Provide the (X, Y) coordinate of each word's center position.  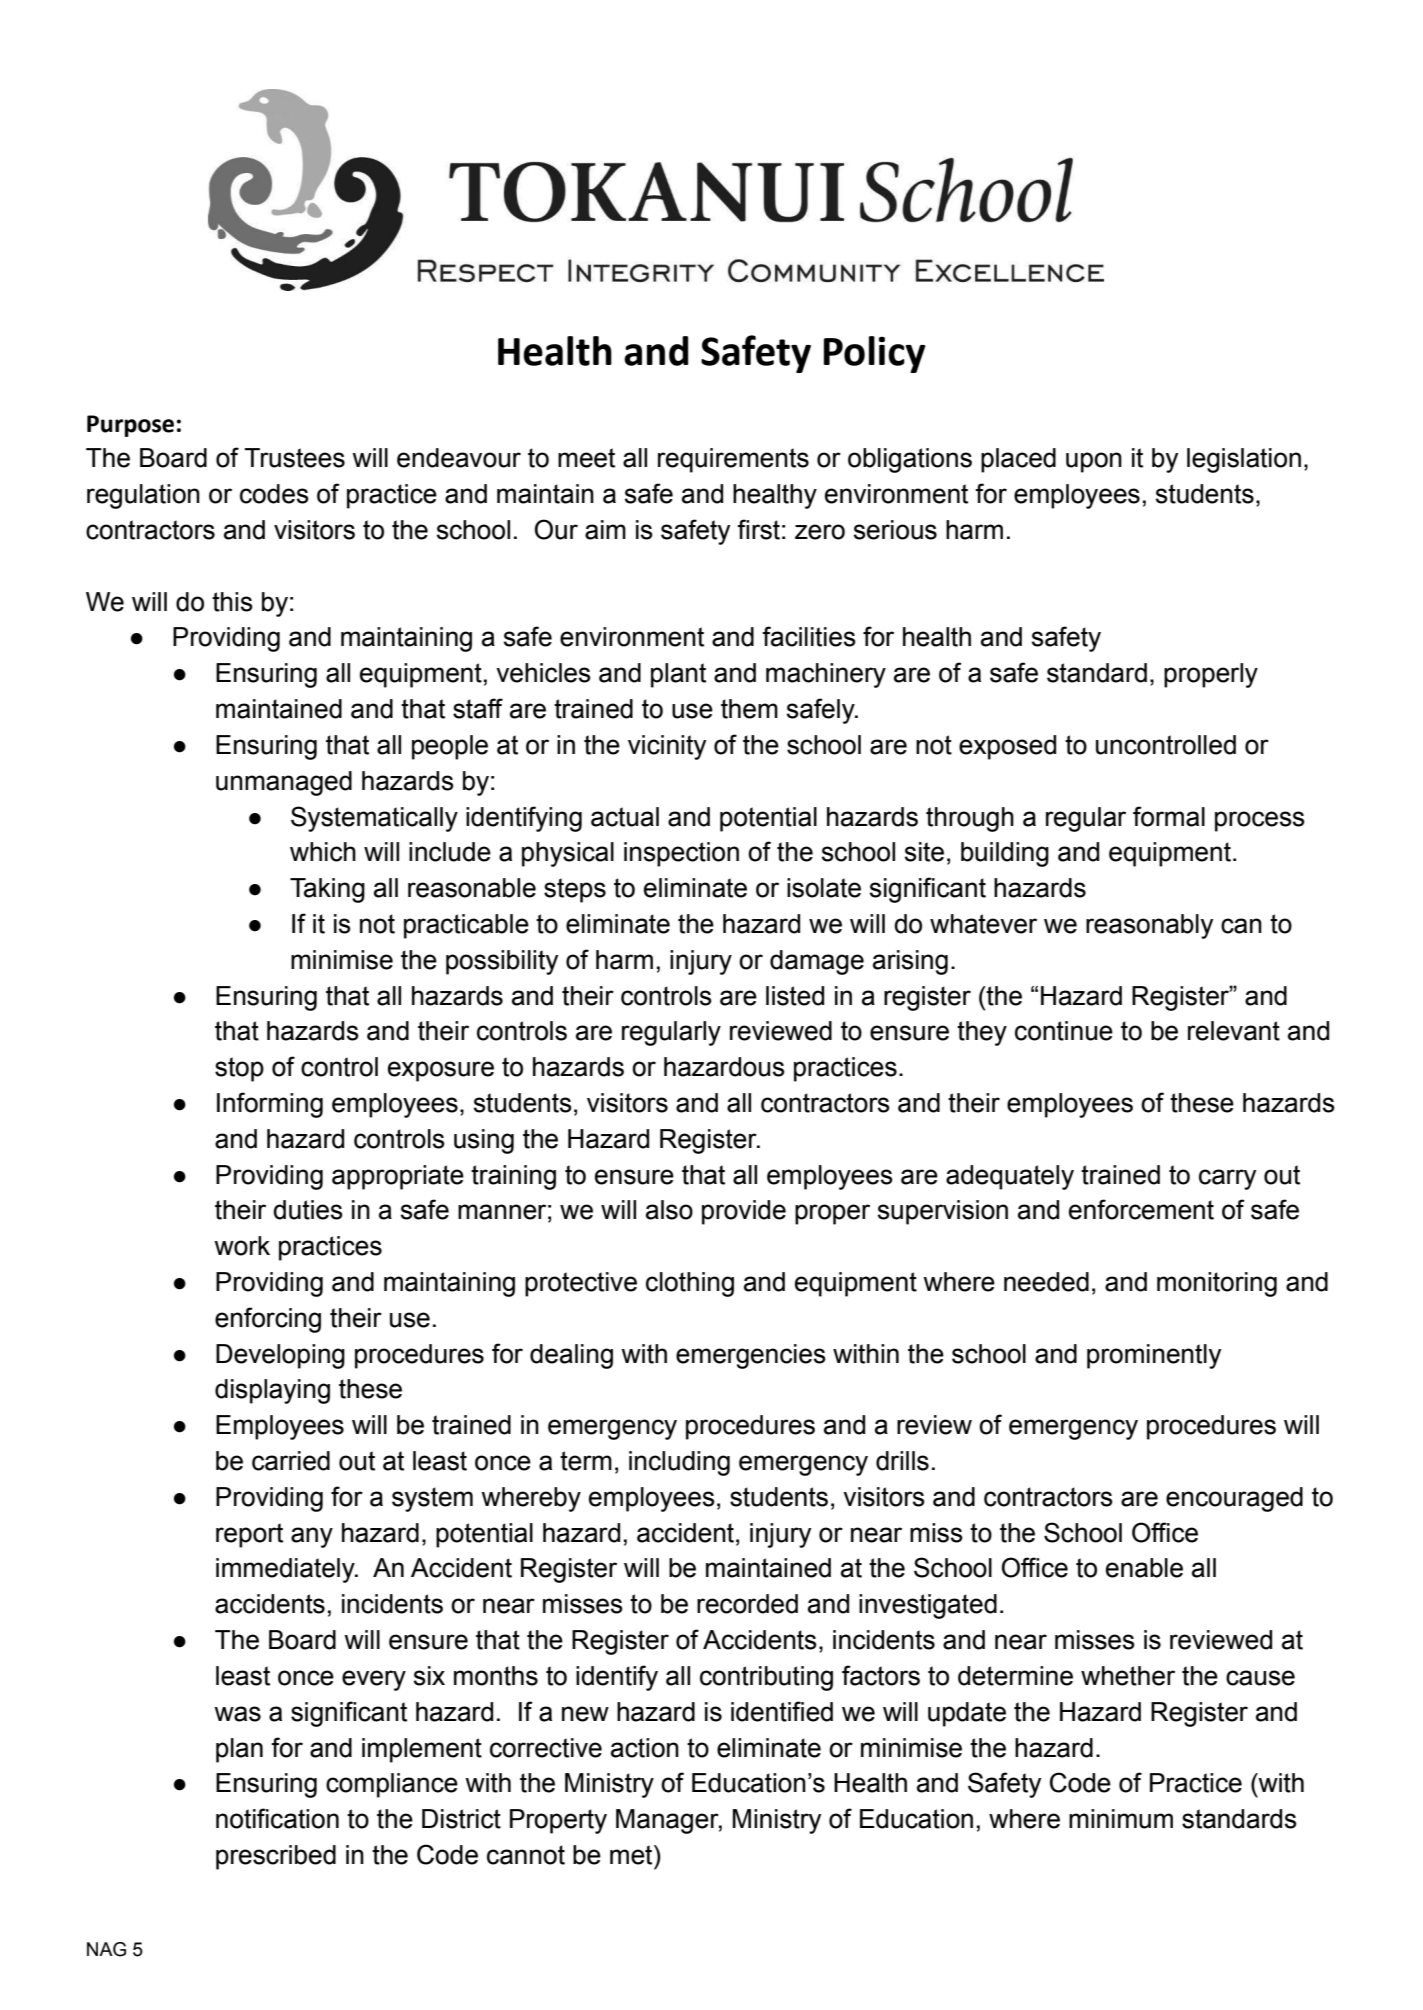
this (232, 602)
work (242, 1246)
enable (1144, 1568)
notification (277, 1818)
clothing (690, 1284)
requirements (733, 460)
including (679, 1463)
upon (1094, 462)
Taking (327, 890)
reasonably (1149, 926)
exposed (1007, 747)
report (249, 1535)
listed (795, 996)
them (749, 709)
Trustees (295, 458)
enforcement (1141, 1209)
